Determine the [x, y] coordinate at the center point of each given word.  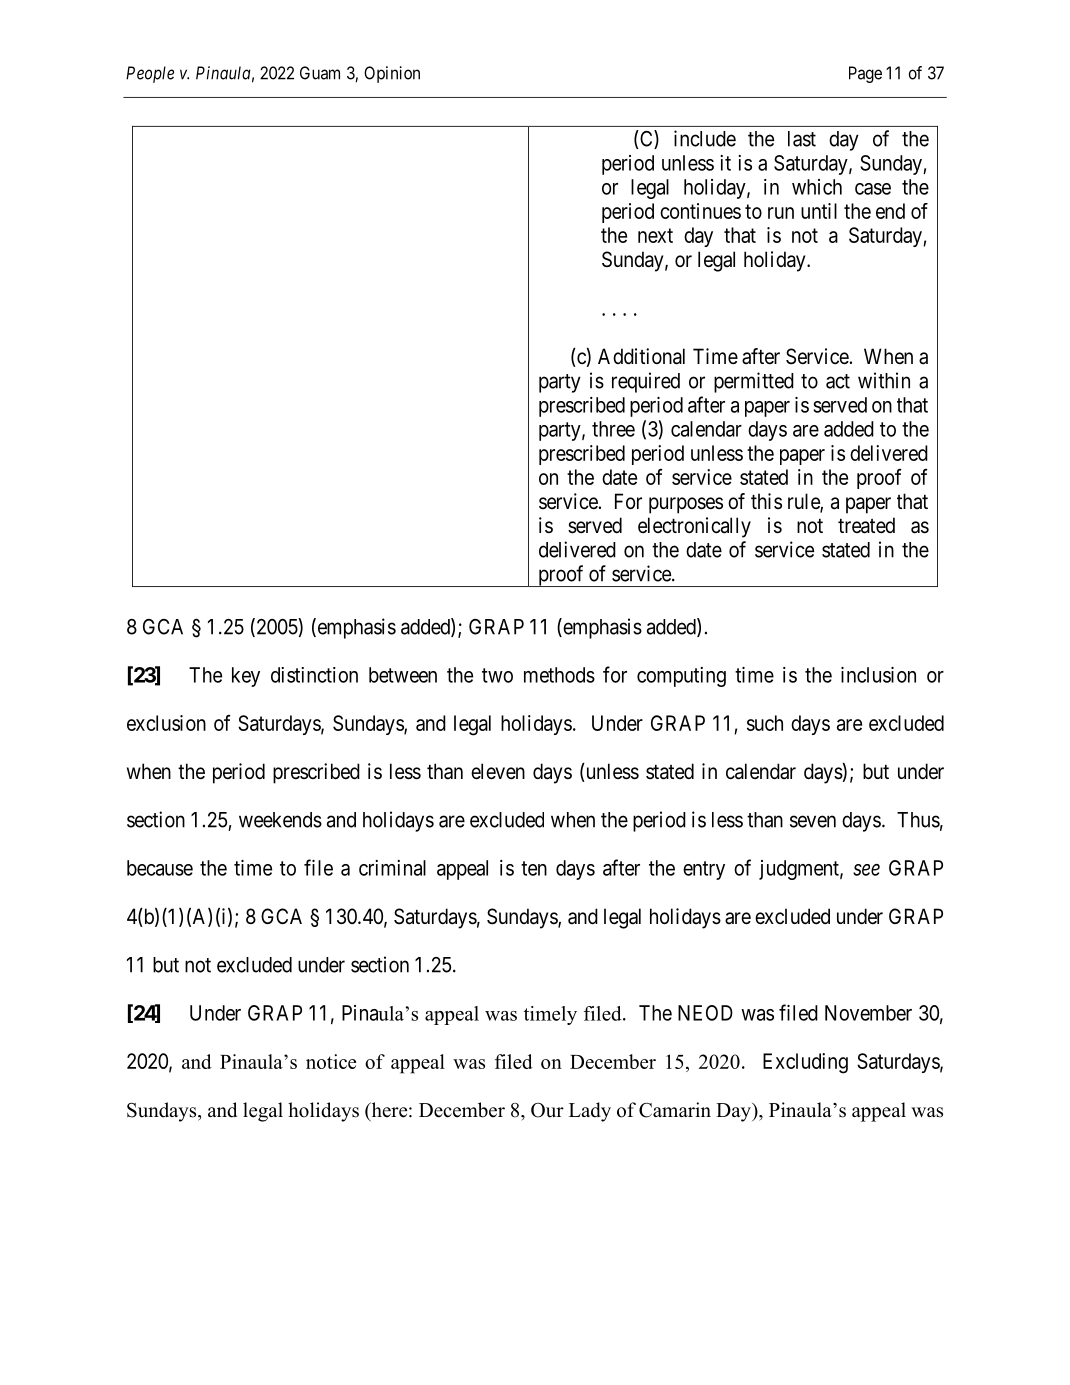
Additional [641, 356]
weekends [280, 820]
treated [866, 525]
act [838, 381]
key [246, 677]
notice [331, 1061]
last [802, 139]
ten [534, 868]
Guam [320, 73]
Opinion [392, 74]
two [497, 675]
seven [813, 821]
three [613, 429]
